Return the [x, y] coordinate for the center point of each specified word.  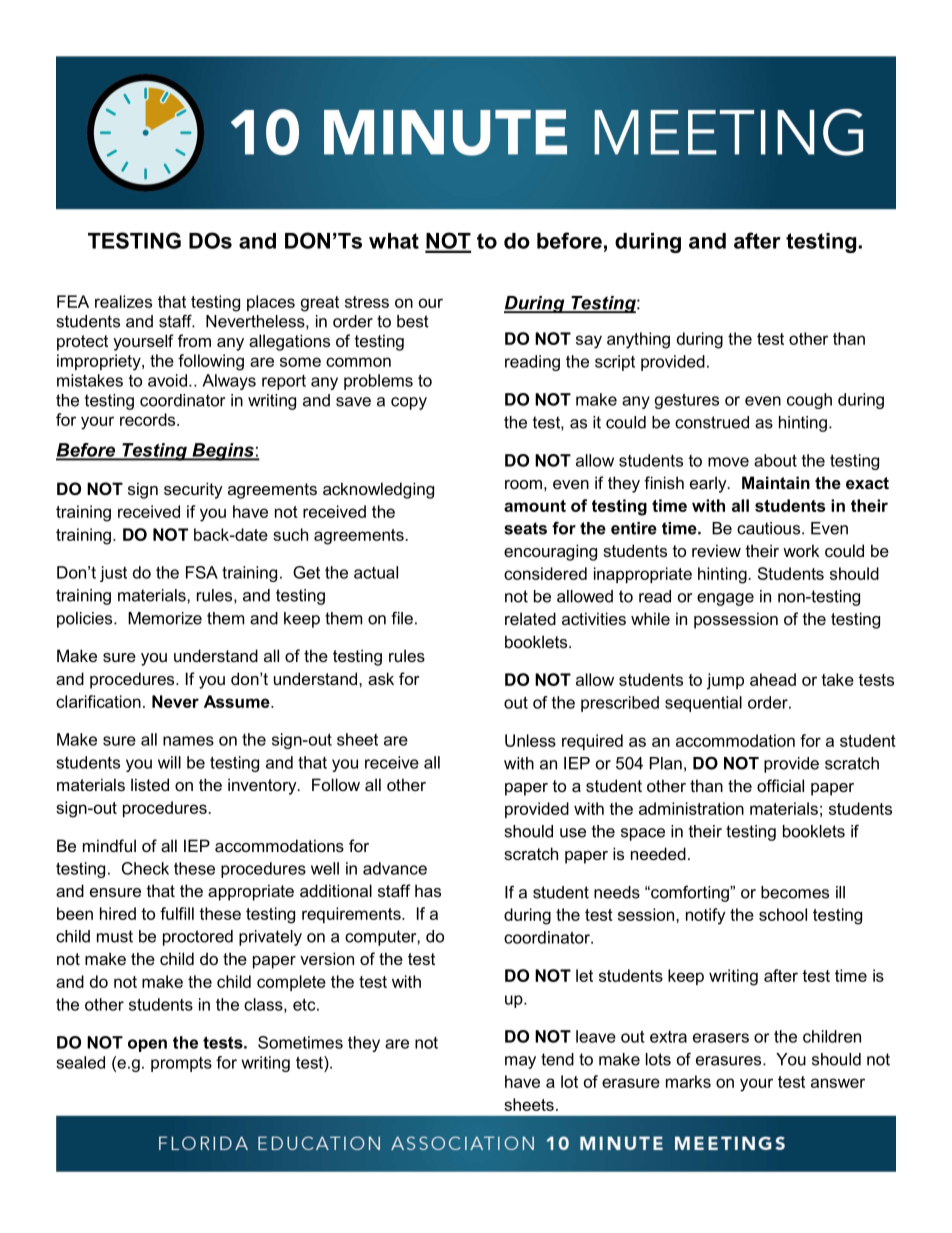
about [775, 460]
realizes [123, 301]
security [193, 490]
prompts [181, 1064]
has [428, 890]
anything [638, 340]
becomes [795, 892]
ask [381, 678]
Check [145, 868]
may [520, 1062]
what [394, 241]
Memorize [165, 618]
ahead [773, 679]
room [523, 484]
